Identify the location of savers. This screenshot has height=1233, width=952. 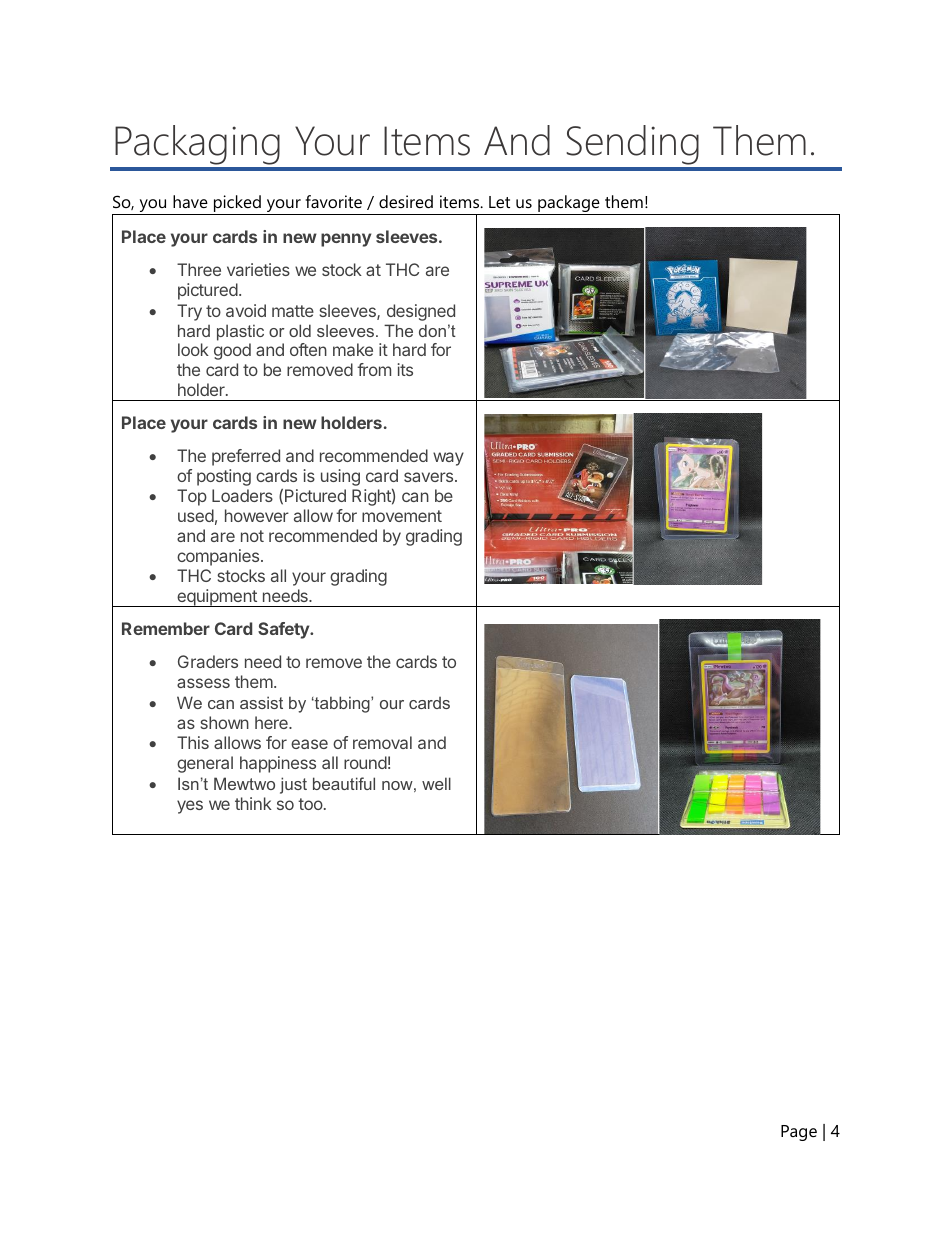
(430, 477).
